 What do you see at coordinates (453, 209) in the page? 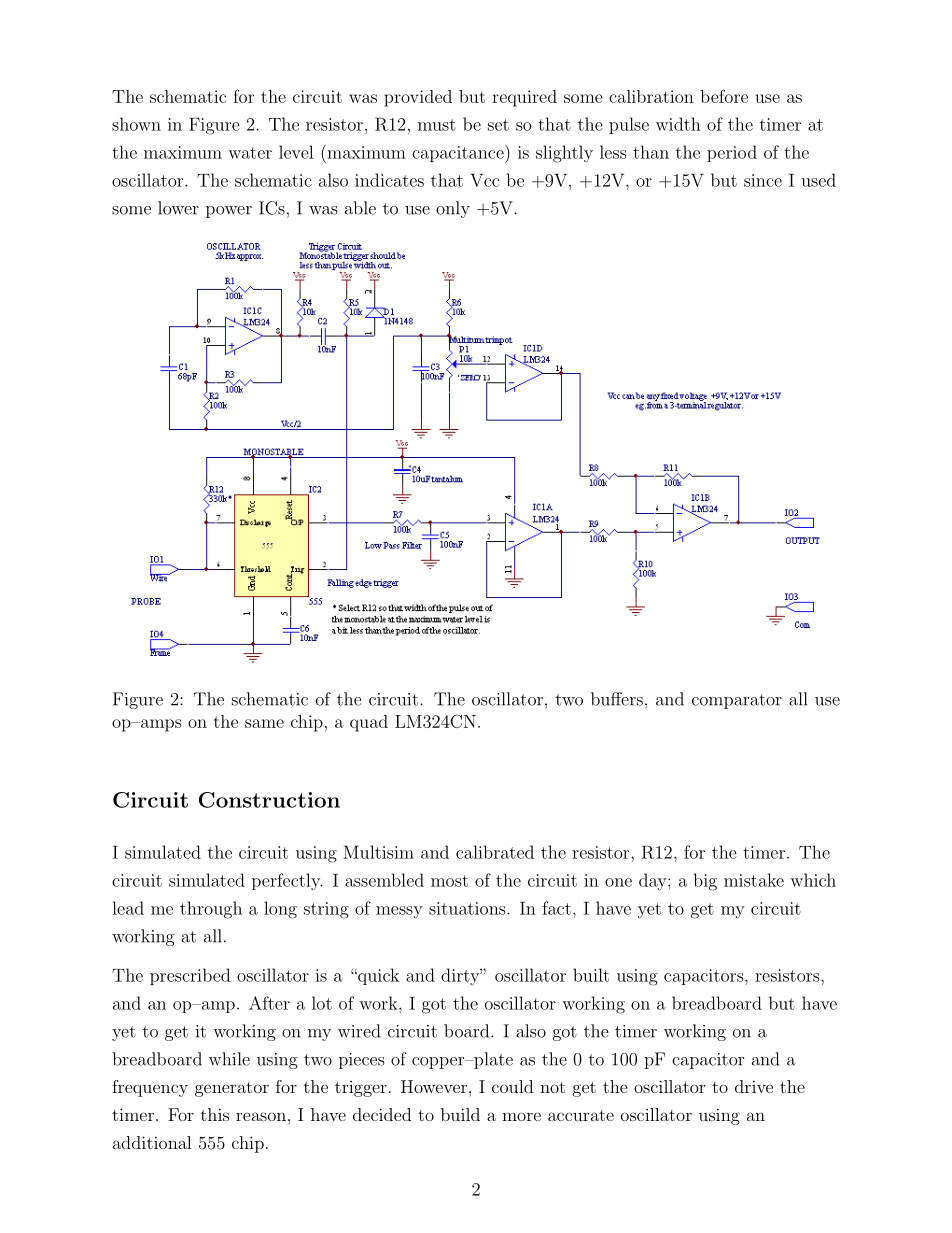
I see `only` at bounding box center [453, 209].
